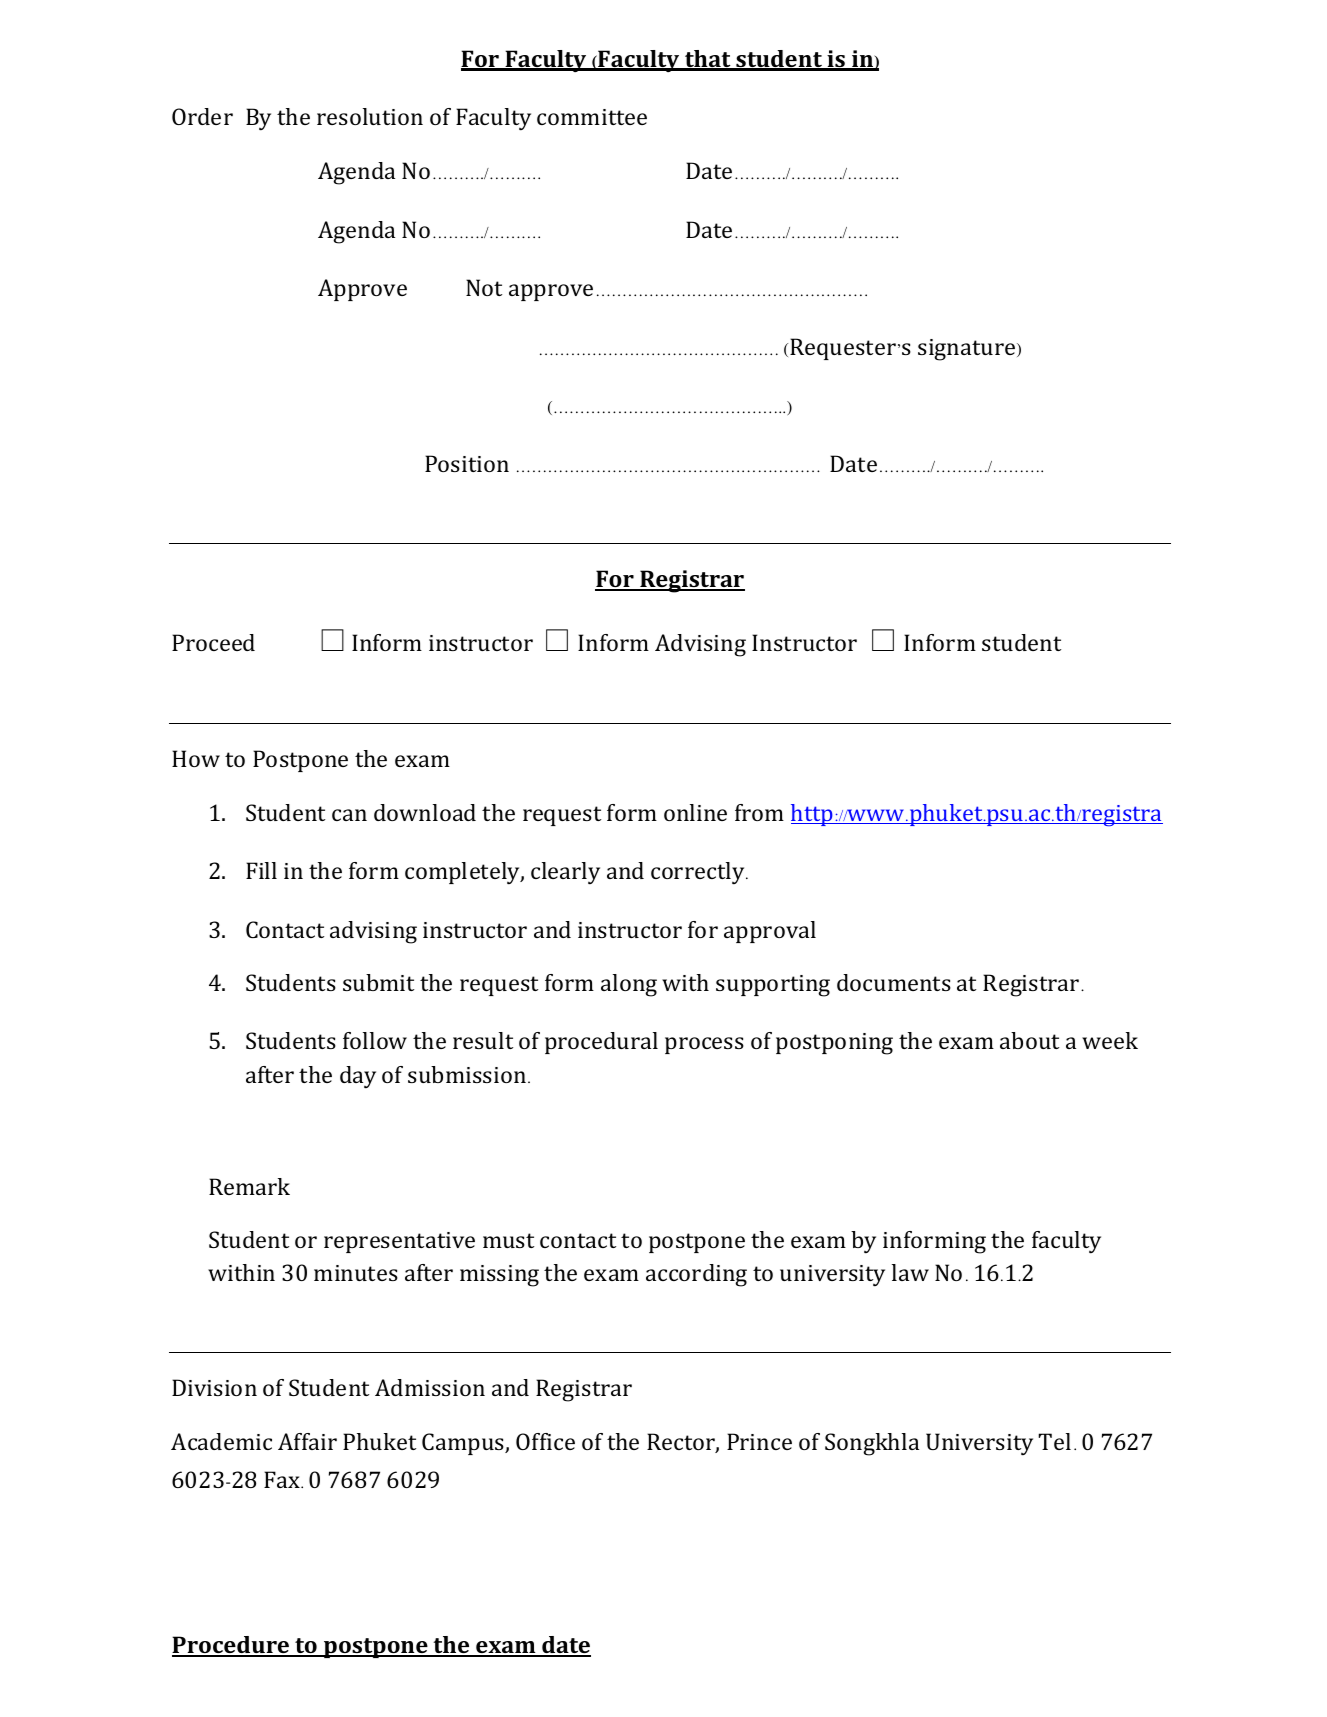 The width and height of the image is (1327, 1717). I want to click on documents, so click(894, 982).
